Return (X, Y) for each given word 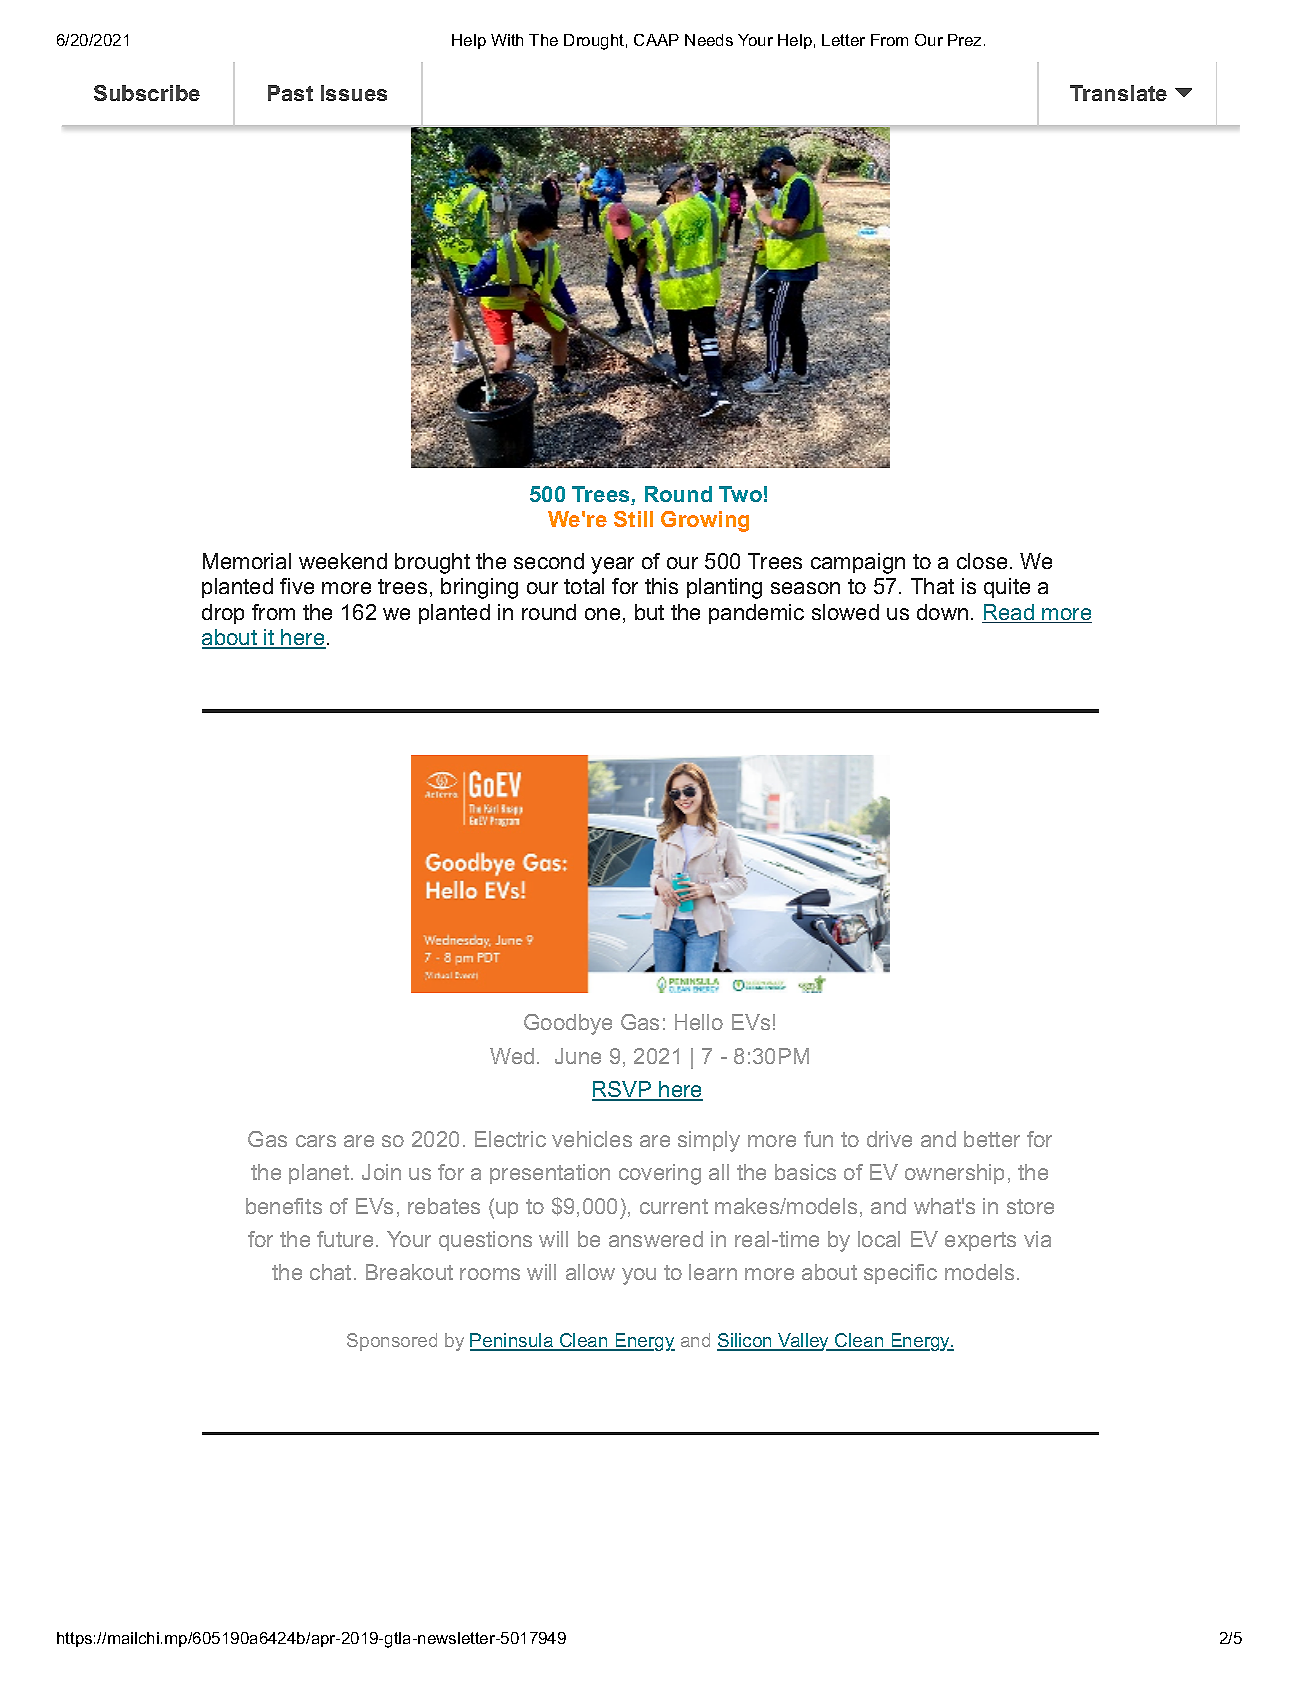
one (602, 614)
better (992, 1139)
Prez (964, 40)
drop (223, 614)
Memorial (247, 561)
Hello (699, 1022)
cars (316, 1141)
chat (330, 1272)
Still (633, 519)
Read (1009, 613)
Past (290, 93)
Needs (709, 40)
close (982, 561)
